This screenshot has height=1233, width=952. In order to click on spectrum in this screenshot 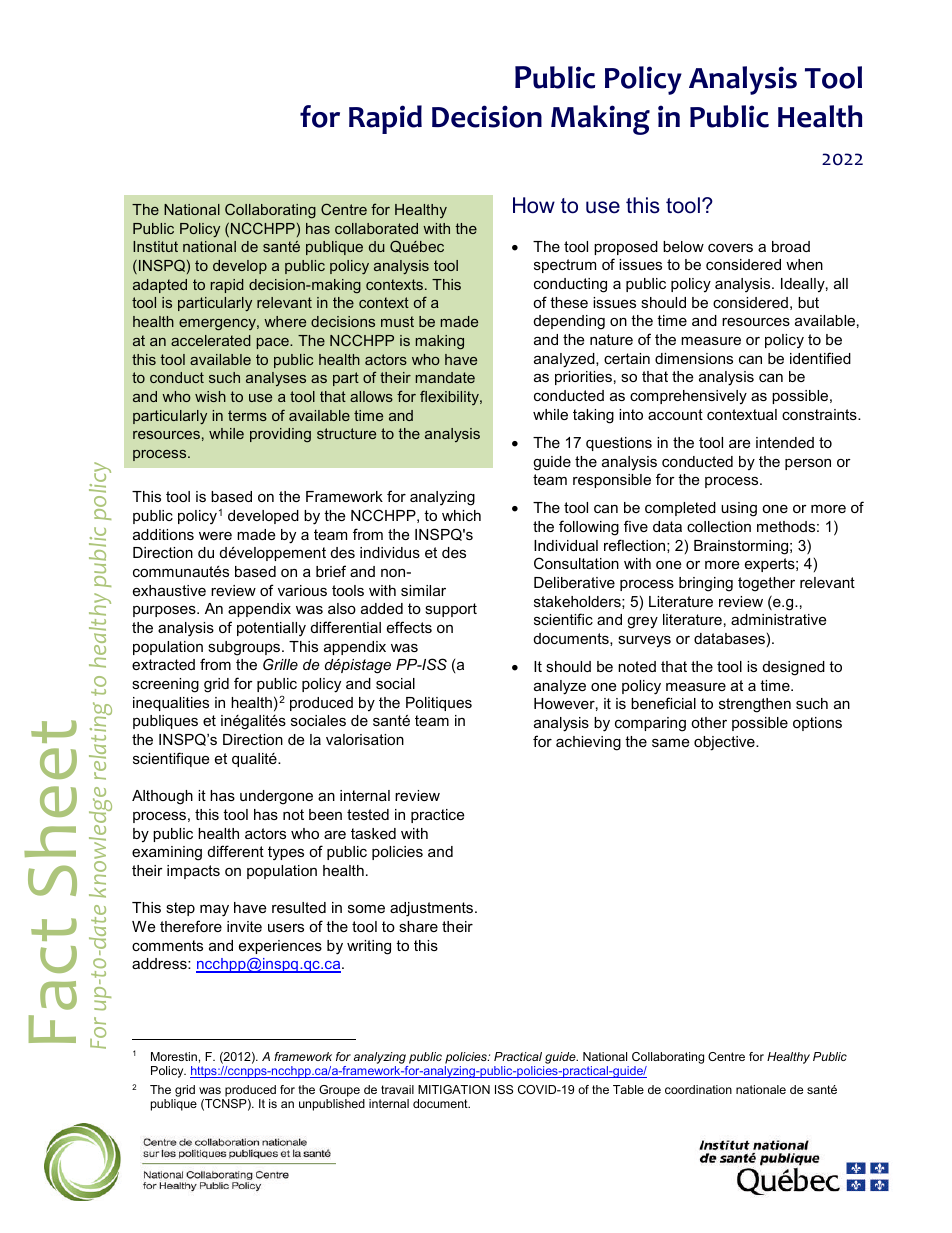, I will do `click(565, 266)`.
